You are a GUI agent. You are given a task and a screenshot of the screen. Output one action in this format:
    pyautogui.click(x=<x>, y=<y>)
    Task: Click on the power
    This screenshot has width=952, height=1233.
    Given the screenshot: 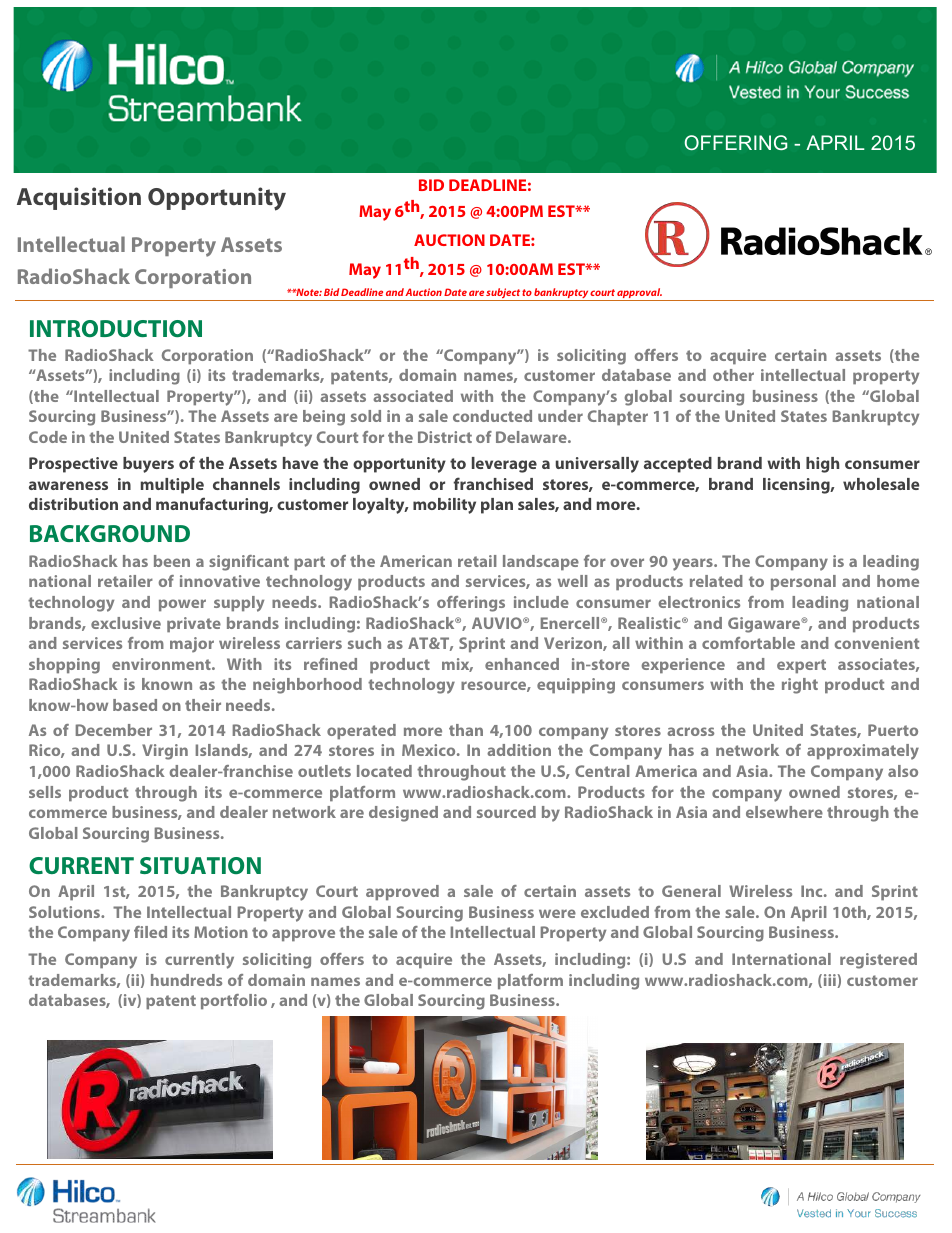 What is the action you would take?
    pyautogui.click(x=182, y=605)
